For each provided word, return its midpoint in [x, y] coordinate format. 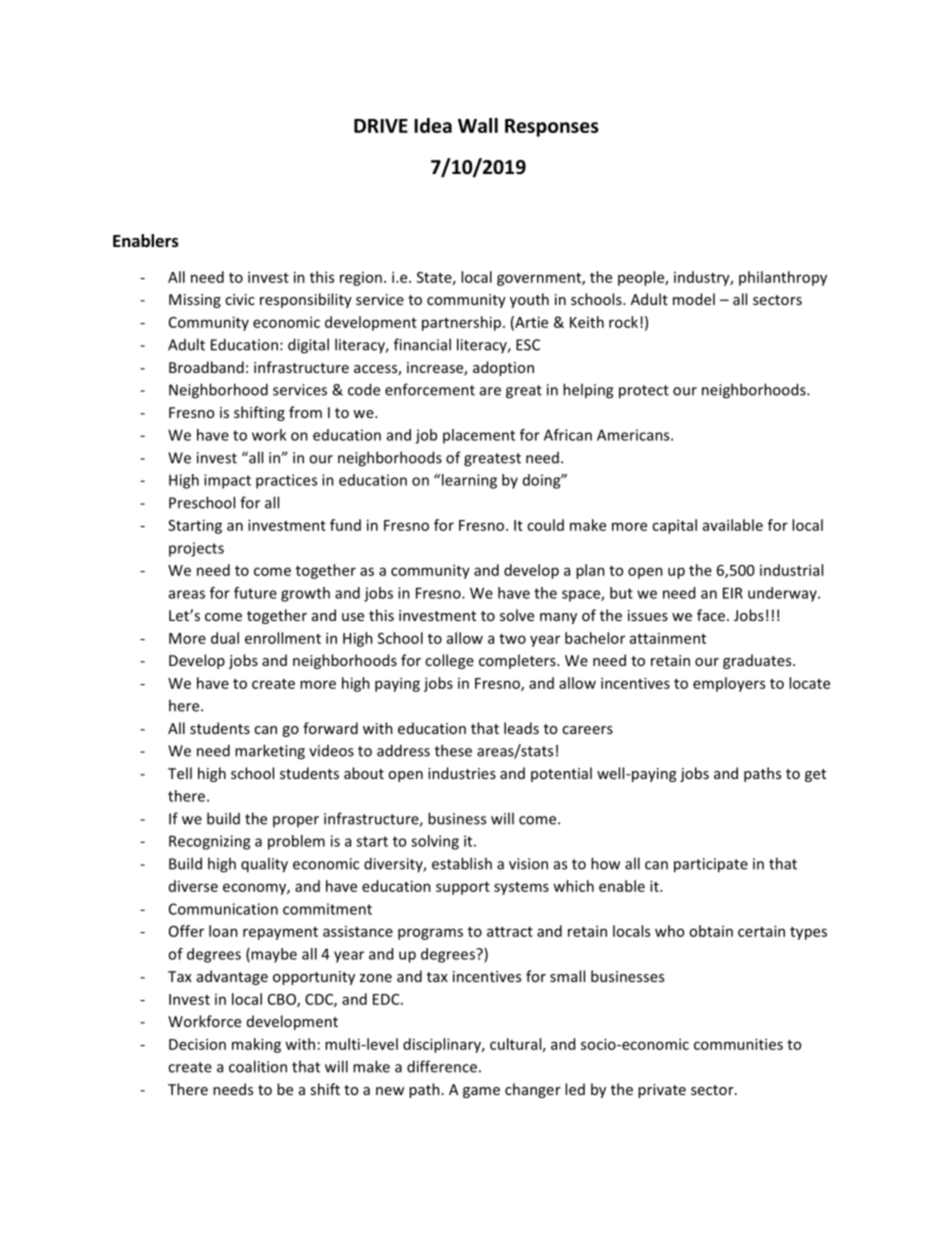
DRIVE [381, 126]
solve [517, 615]
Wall [478, 125]
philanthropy [783, 278]
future [255, 593]
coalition [258, 1066]
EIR [733, 593]
